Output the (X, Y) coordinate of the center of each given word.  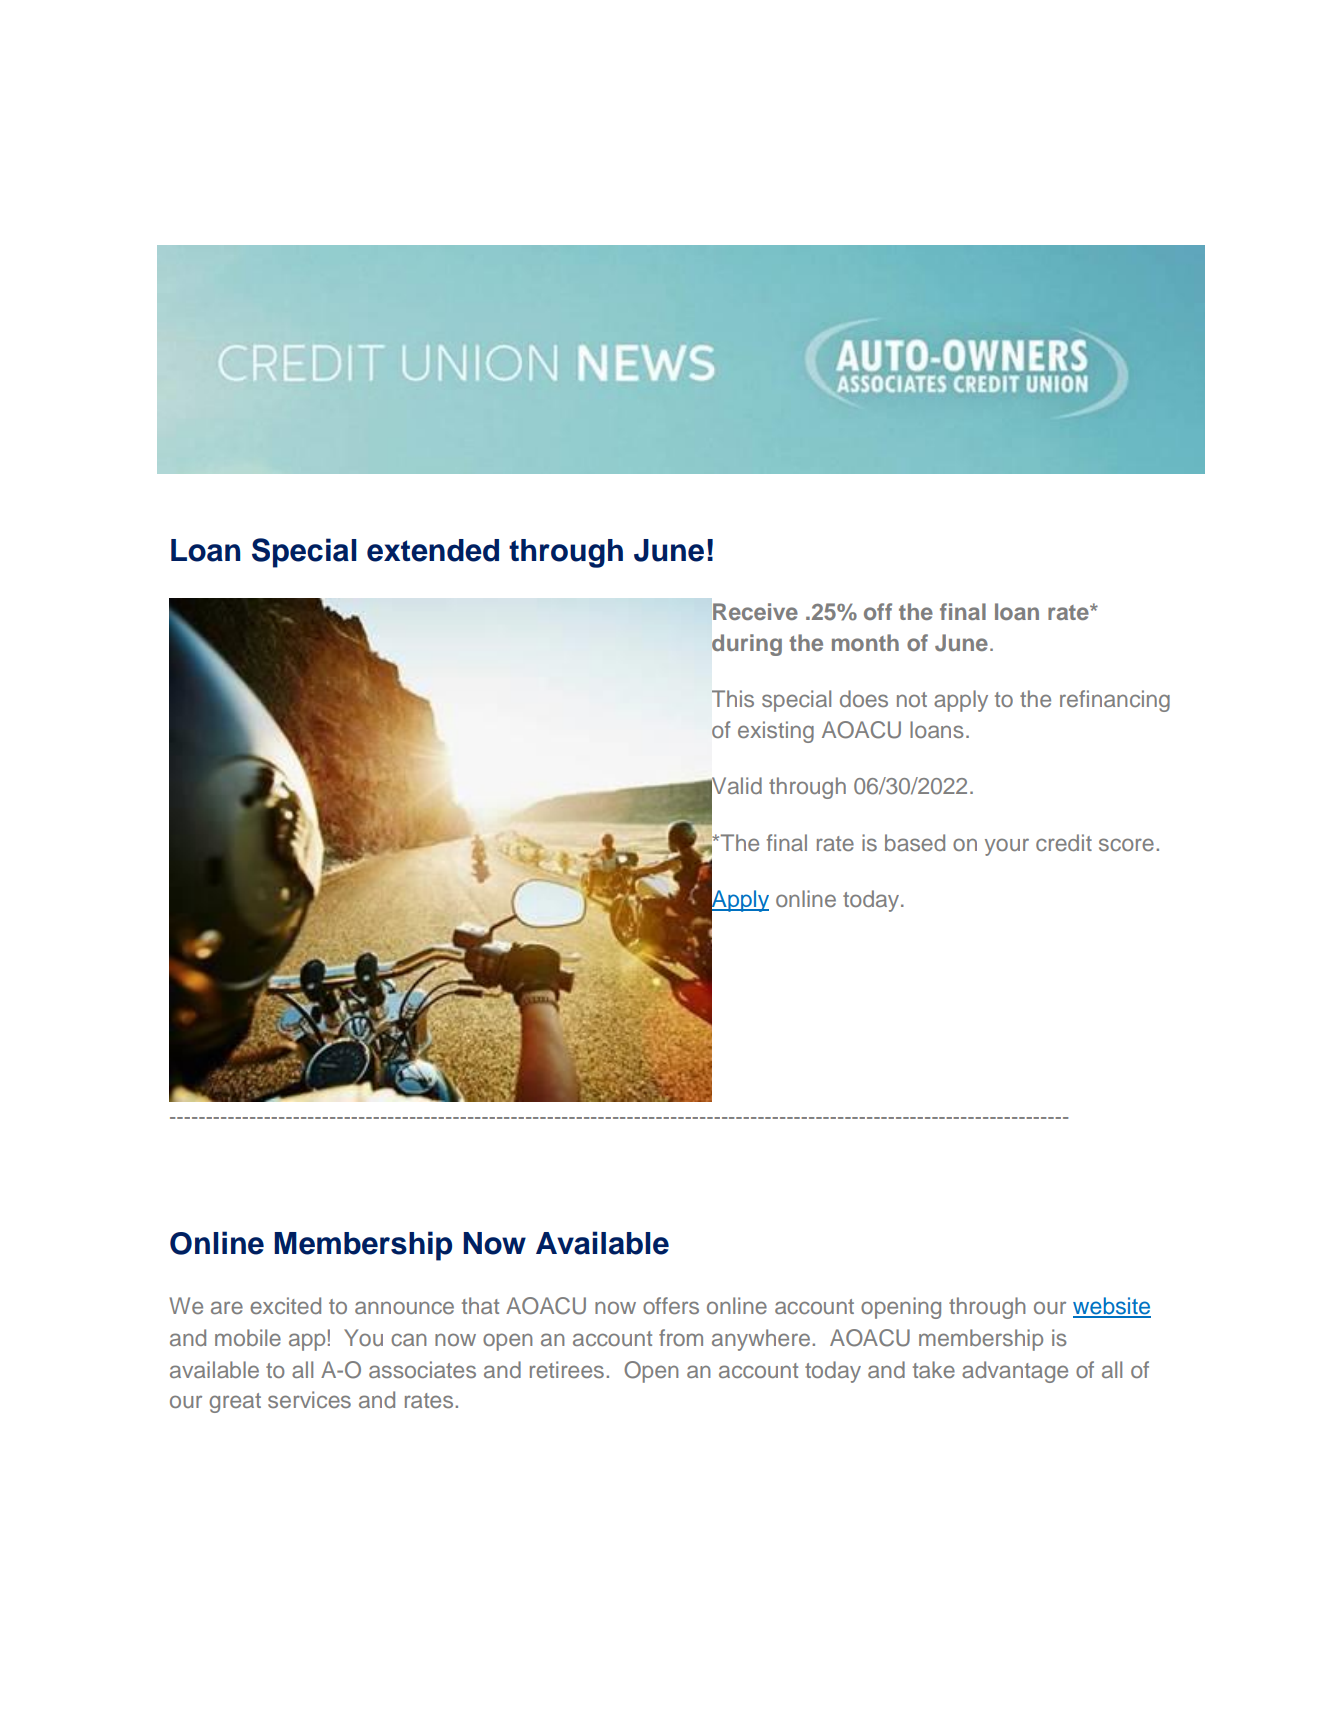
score (1126, 844)
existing (776, 732)
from (681, 1337)
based (915, 842)
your (1007, 847)
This (733, 698)
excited (285, 1305)
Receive (755, 611)
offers (671, 1305)
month (865, 642)
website (1112, 1307)
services (309, 1399)
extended (433, 550)
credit (1064, 842)
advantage (1015, 1372)
